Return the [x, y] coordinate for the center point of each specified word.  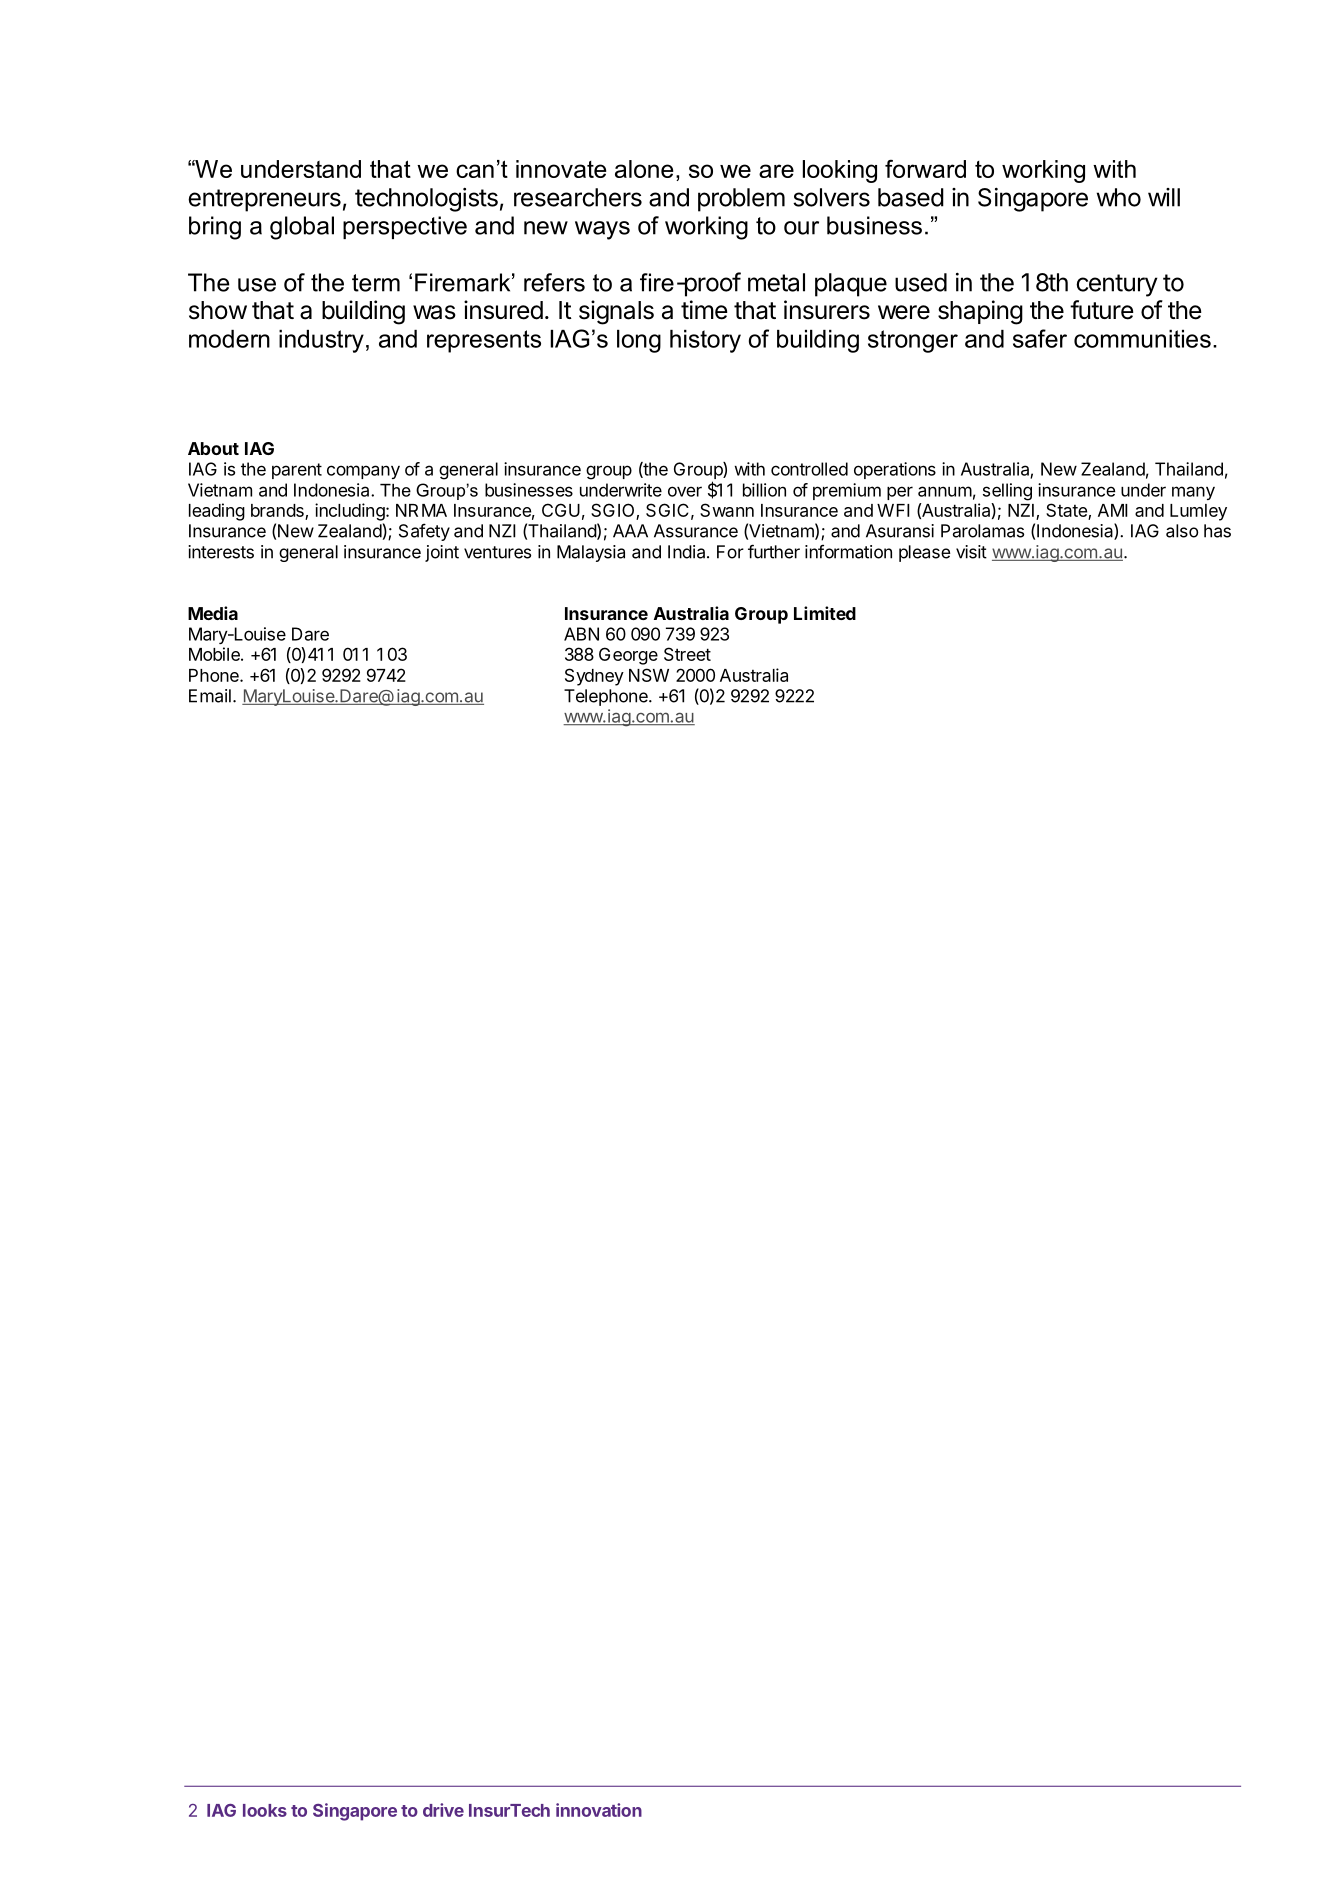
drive [443, 1810]
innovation [599, 1810]
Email [210, 696]
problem [741, 200]
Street [687, 654]
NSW [649, 675]
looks [265, 1810]
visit [971, 552]
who [1119, 197]
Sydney [594, 677]
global [302, 228]
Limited [825, 613]
